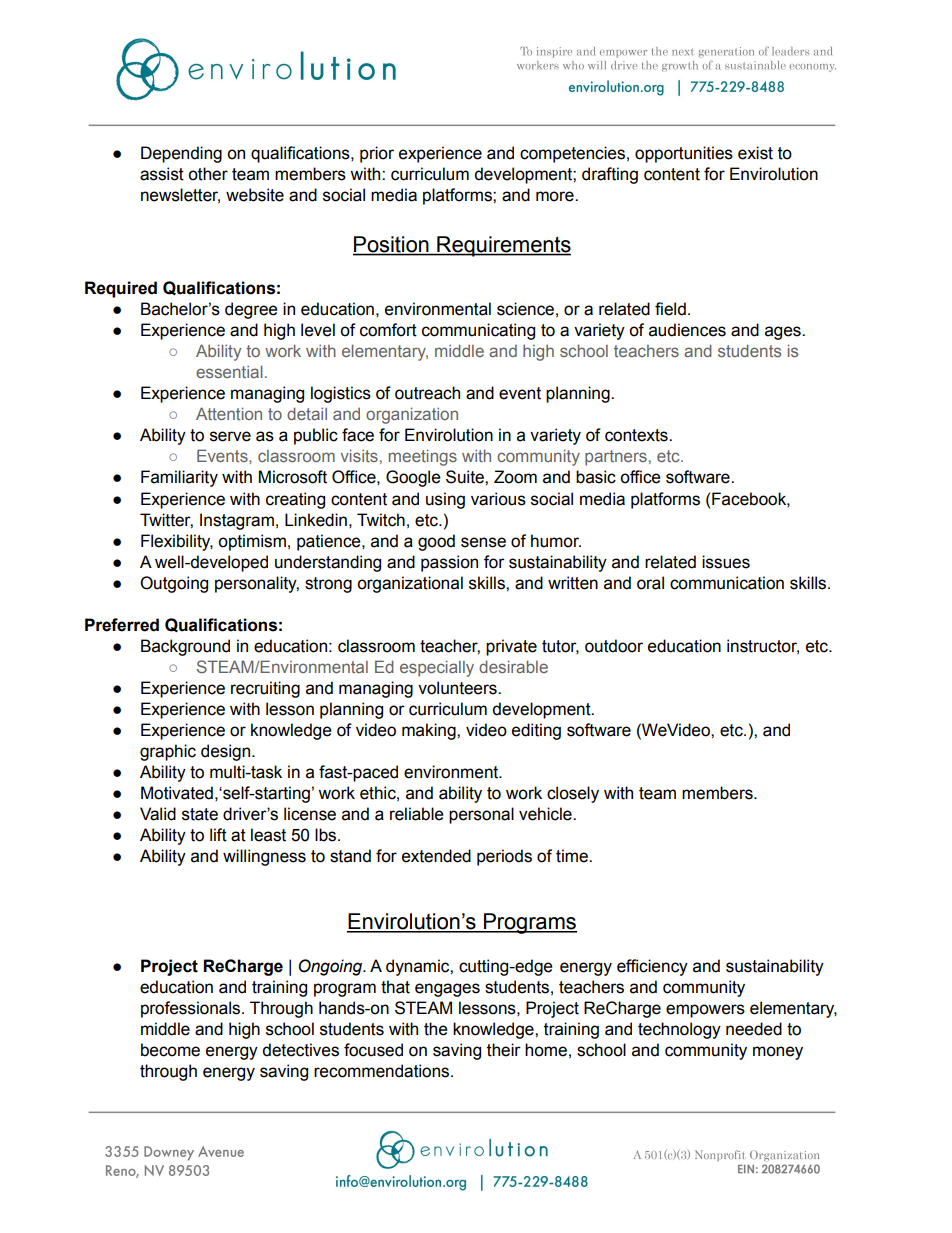 This document has width=952, height=1233. What do you see at coordinates (573, 856) in the document?
I see `time` at bounding box center [573, 856].
